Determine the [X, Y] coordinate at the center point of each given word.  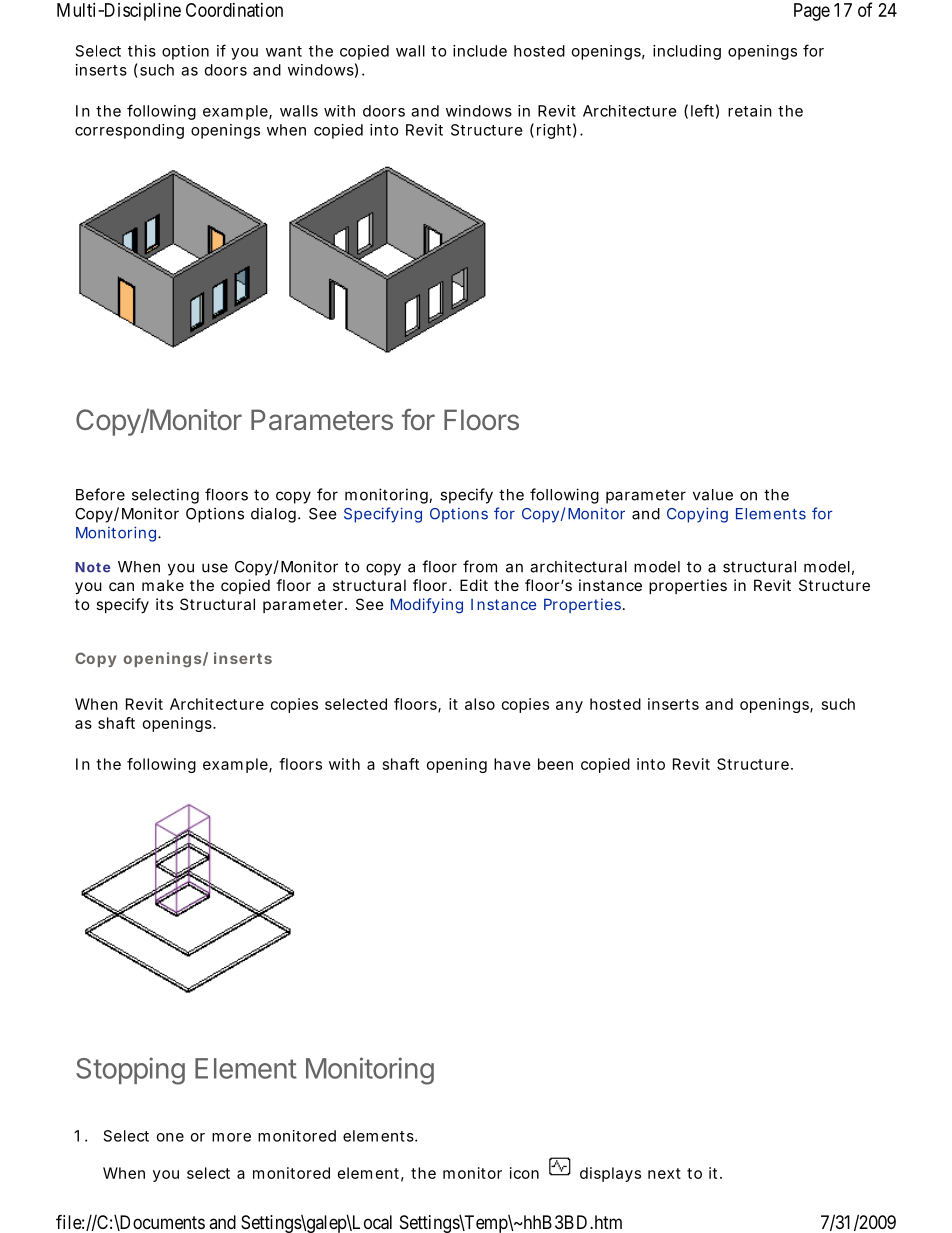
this [142, 51]
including [687, 52]
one [170, 1137]
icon [524, 1173]
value [713, 495]
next [664, 1173]
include [480, 51]
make [163, 585]
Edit [474, 585]
